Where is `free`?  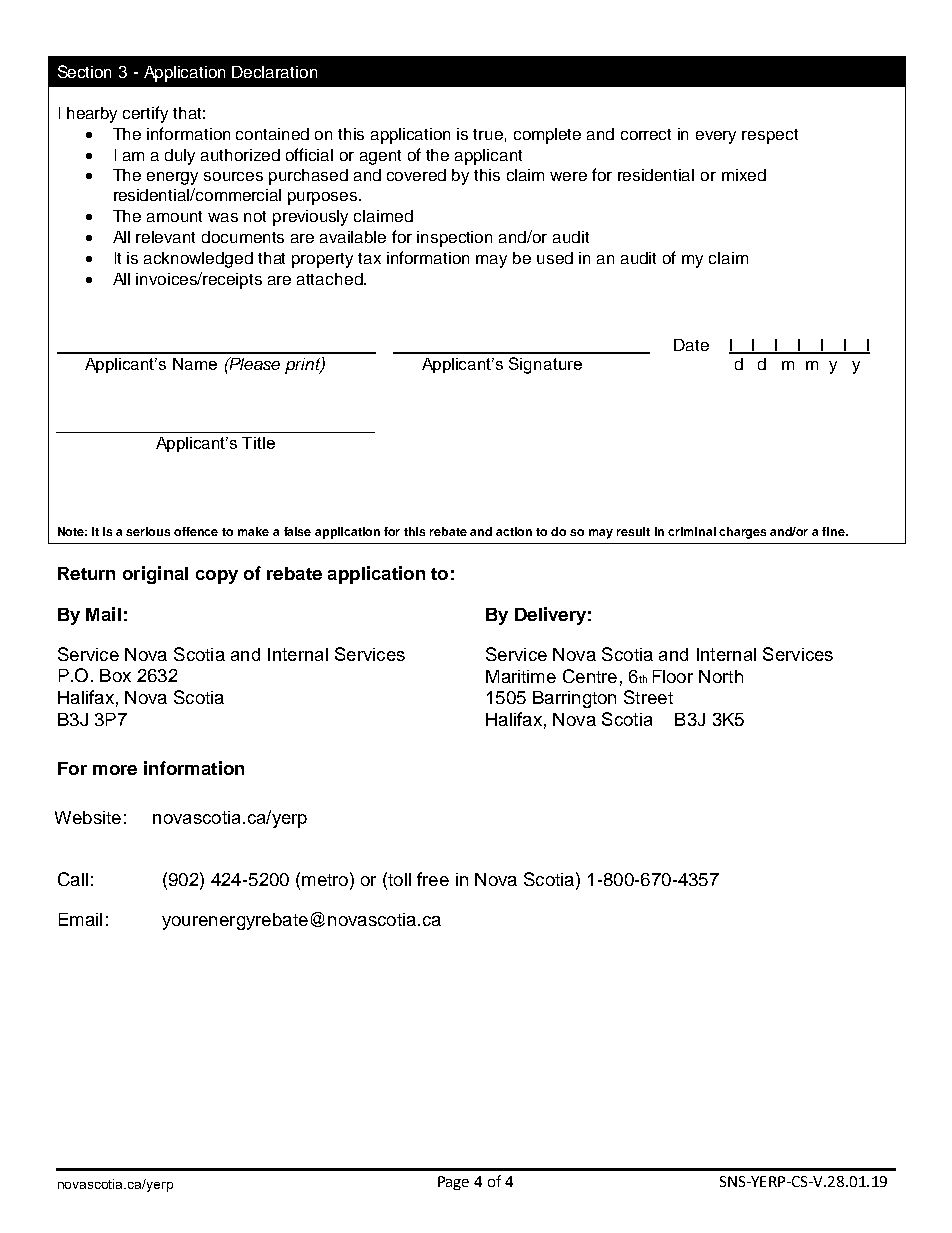
free is located at coordinates (433, 879).
